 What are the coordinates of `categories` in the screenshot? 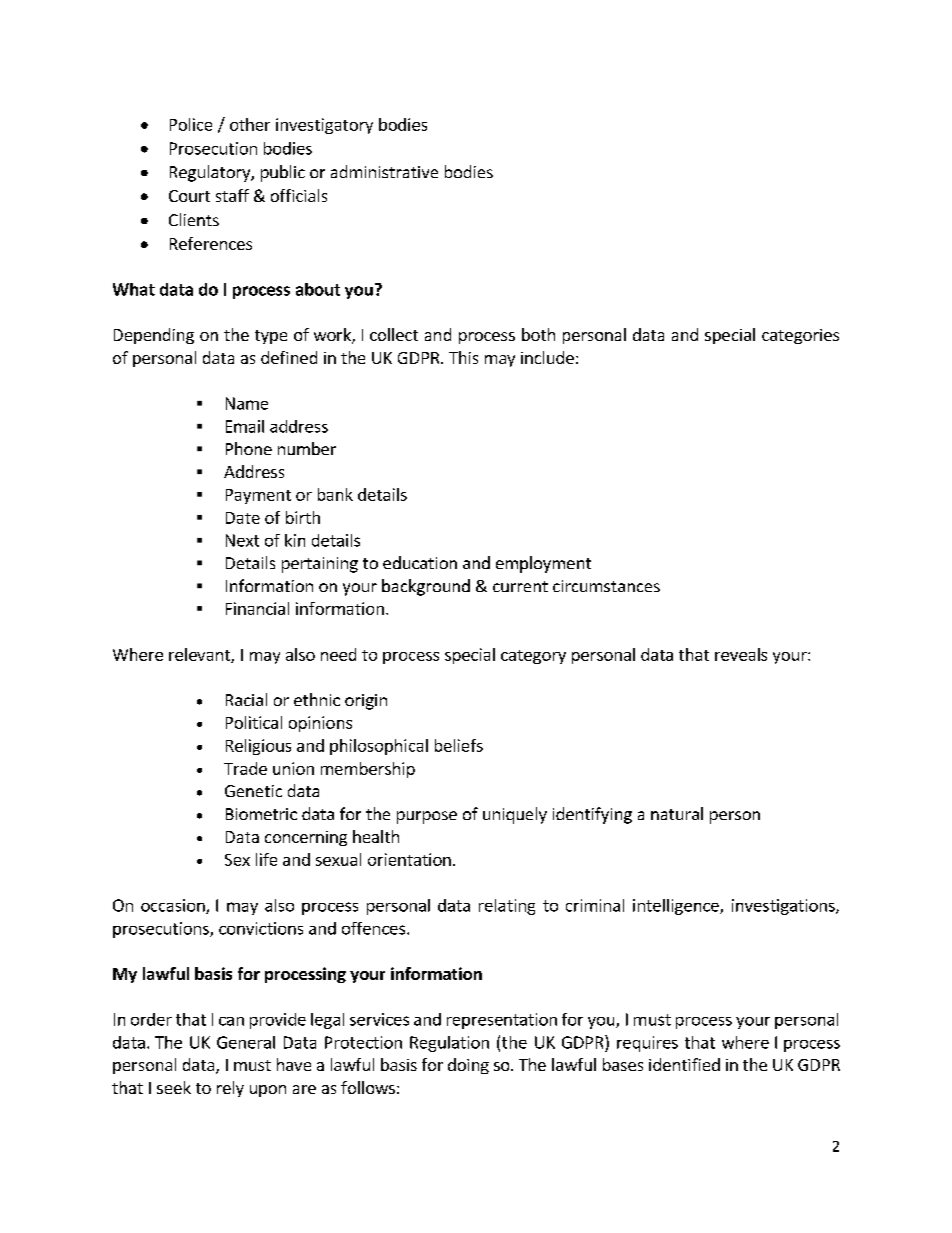 It's located at (800, 336).
